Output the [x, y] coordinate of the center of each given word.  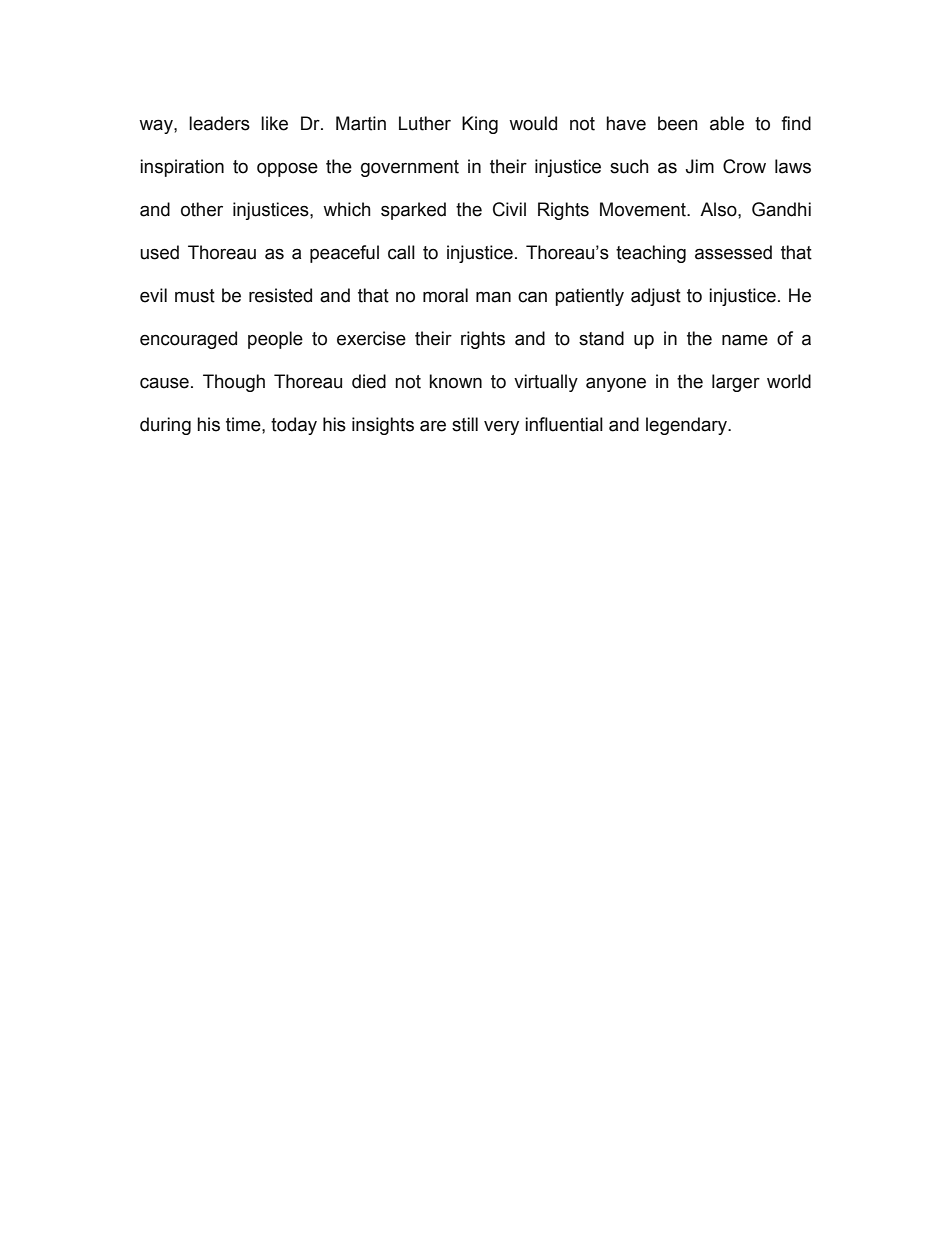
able [727, 123]
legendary [687, 426]
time [244, 424]
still [465, 424]
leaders [219, 123]
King [480, 125]
